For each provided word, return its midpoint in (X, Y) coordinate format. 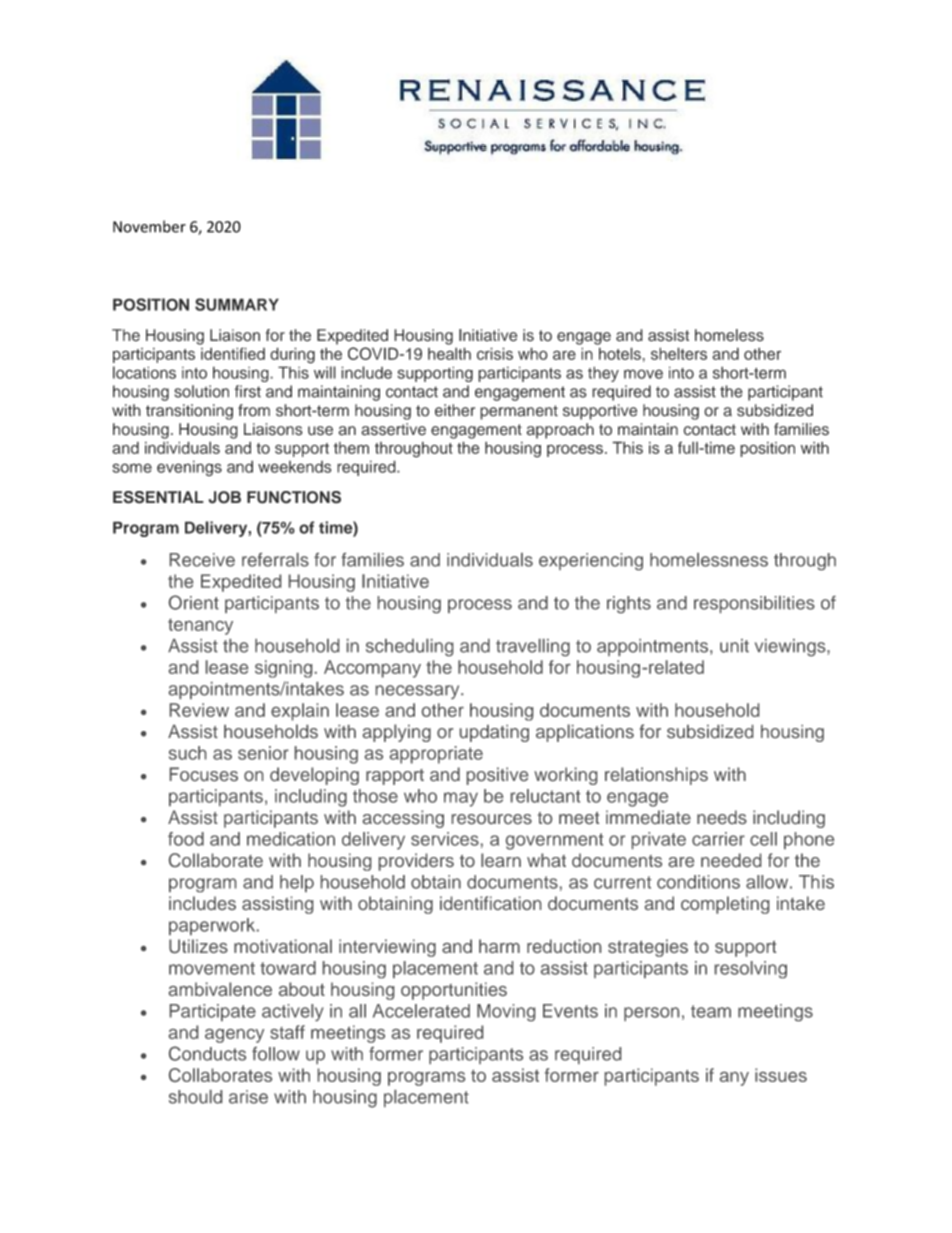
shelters (679, 353)
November (149, 226)
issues (781, 1075)
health (449, 353)
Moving (506, 1012)
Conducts (207, 1053)
